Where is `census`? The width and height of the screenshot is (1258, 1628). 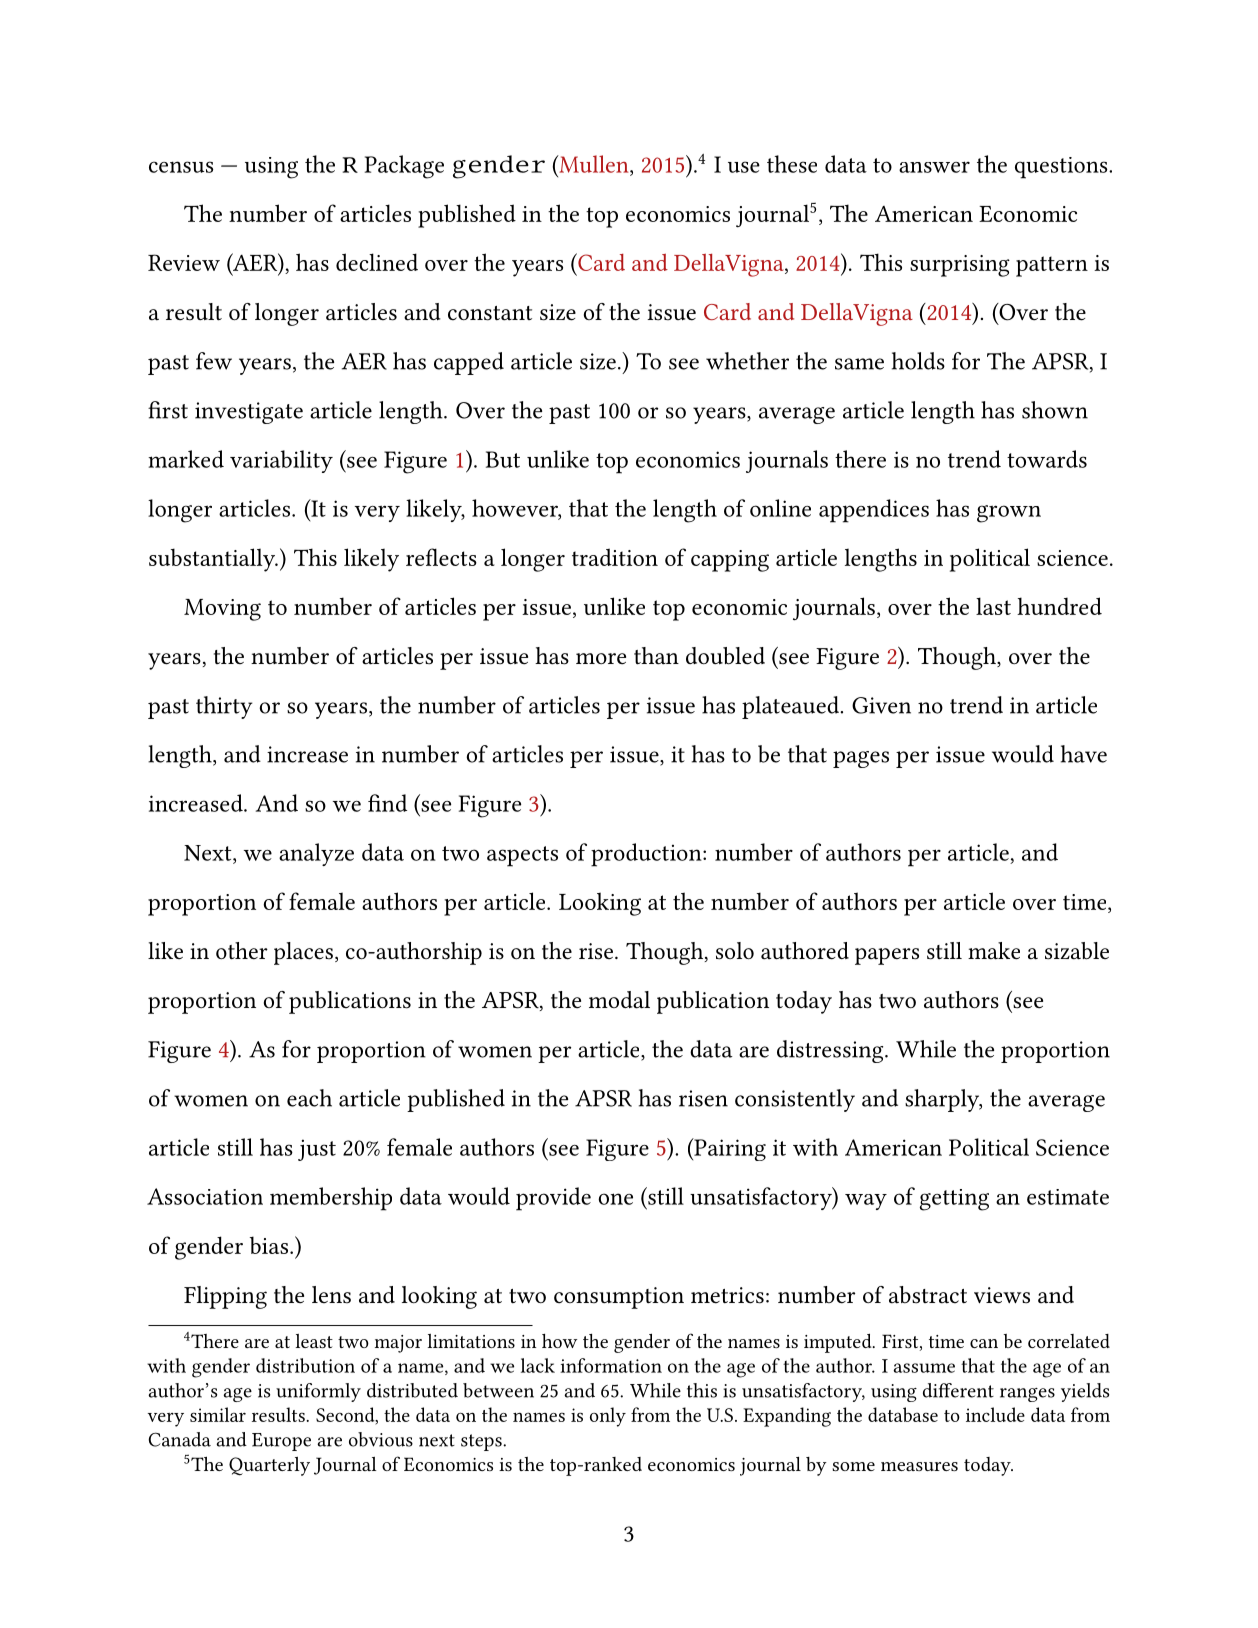
census is located at coordinates (181, 167).
